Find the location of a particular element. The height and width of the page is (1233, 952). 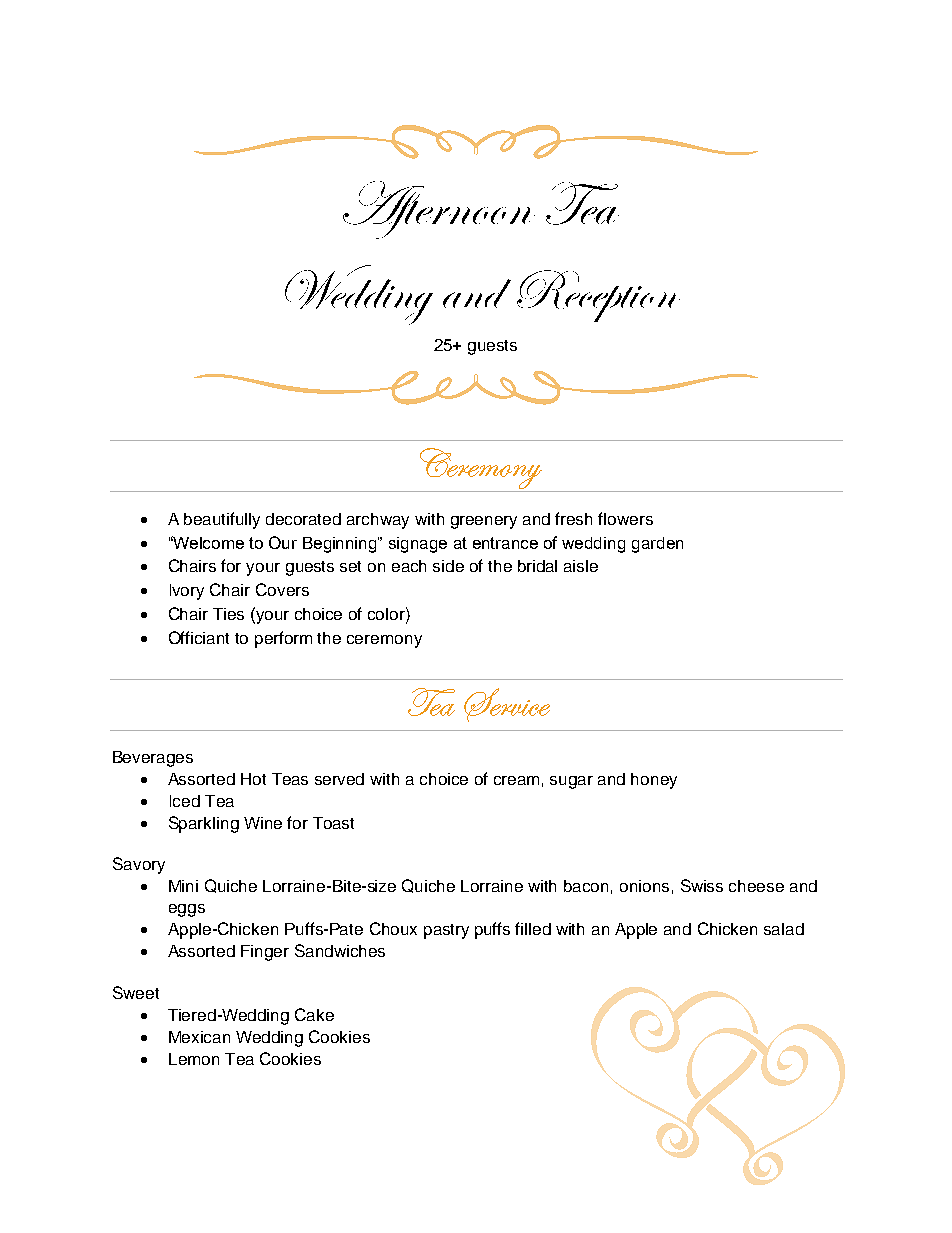

greenery is located at coordinates (484, 522).
